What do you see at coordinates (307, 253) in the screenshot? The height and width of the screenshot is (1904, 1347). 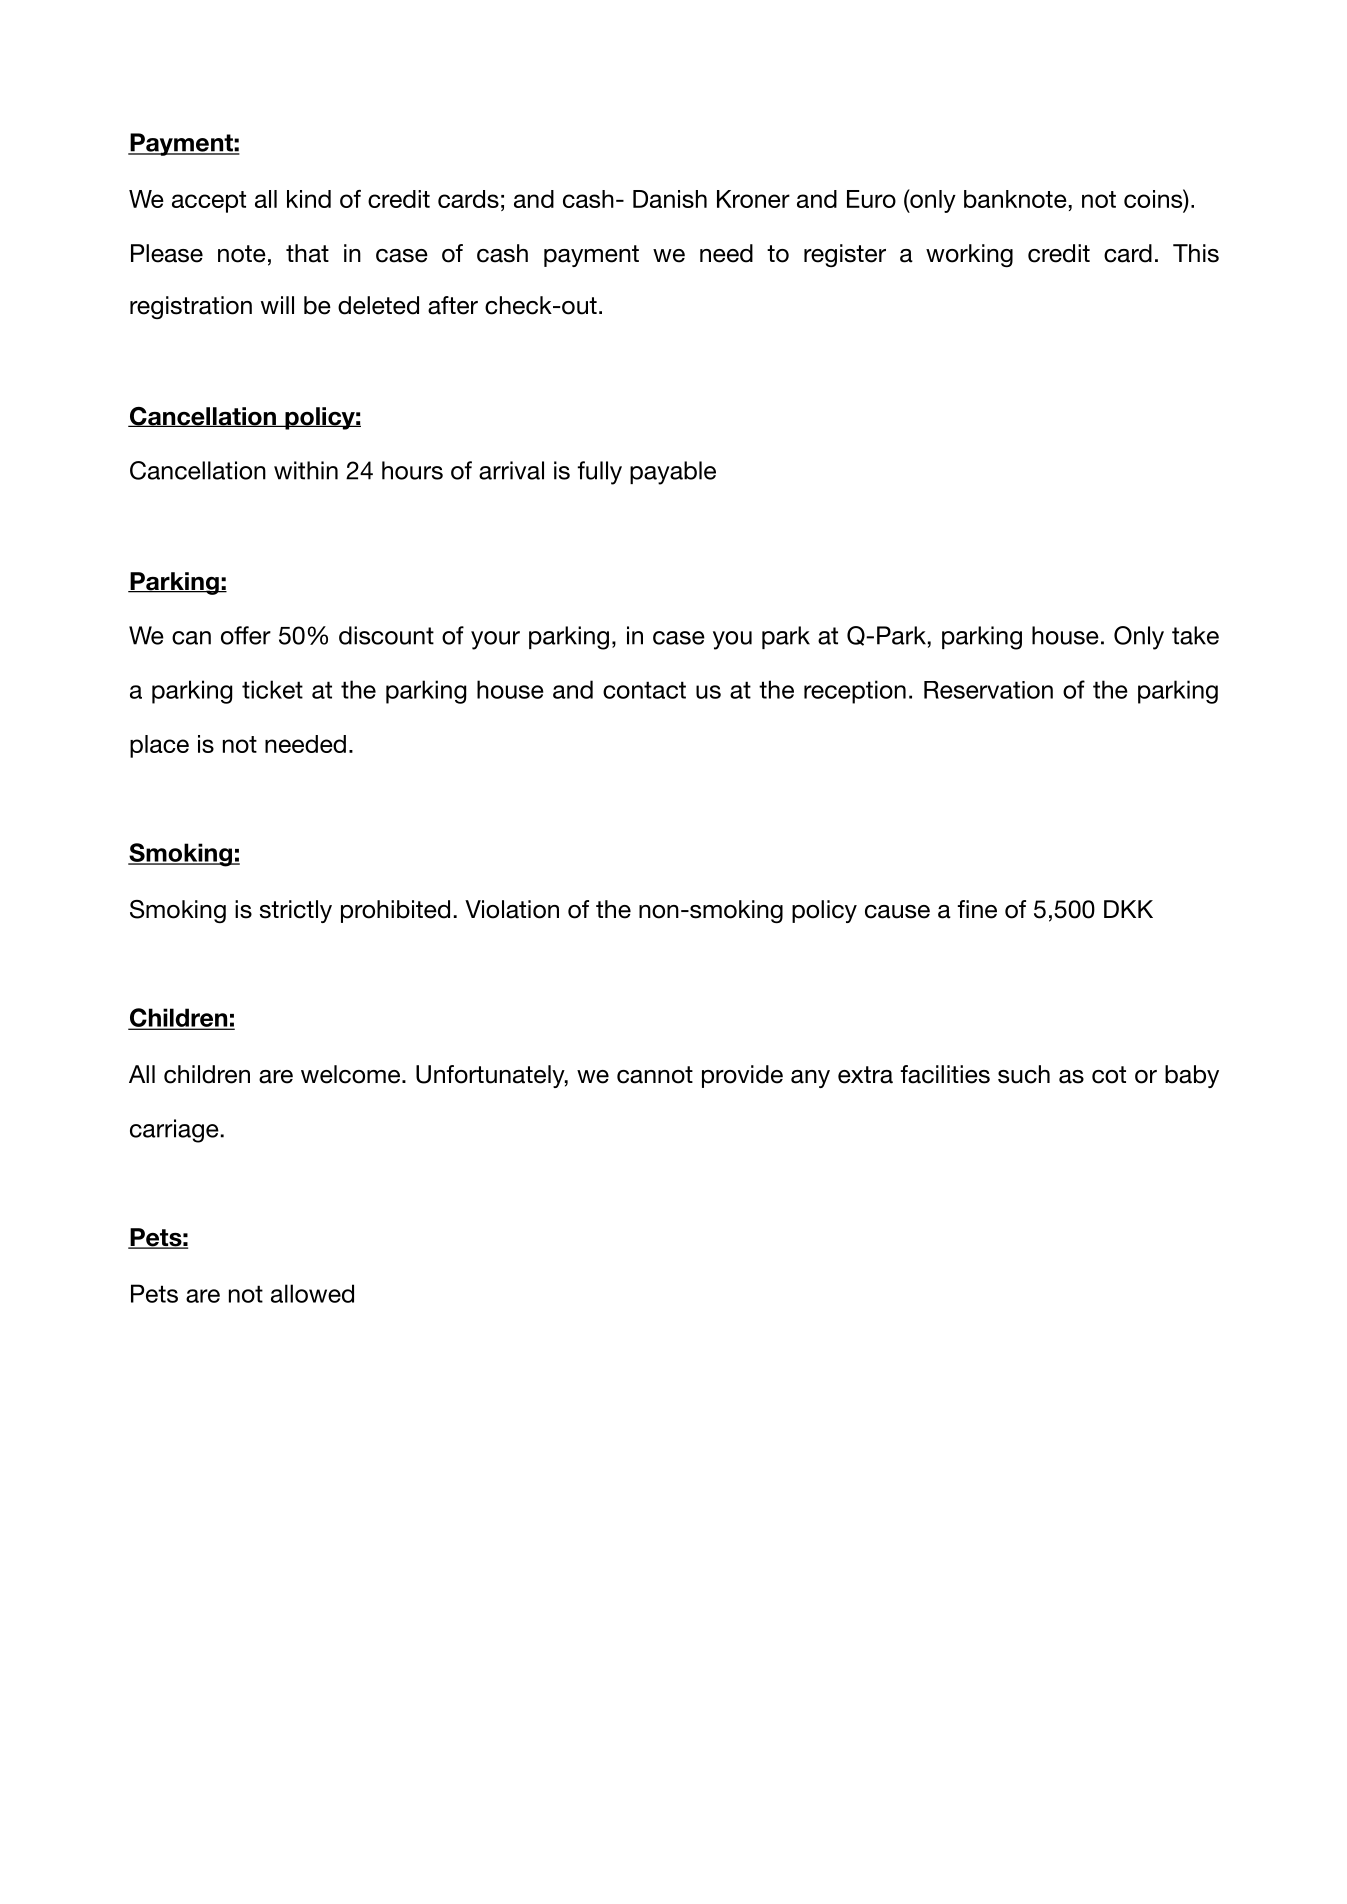 I see `that` at bounding box center [307, 253].
